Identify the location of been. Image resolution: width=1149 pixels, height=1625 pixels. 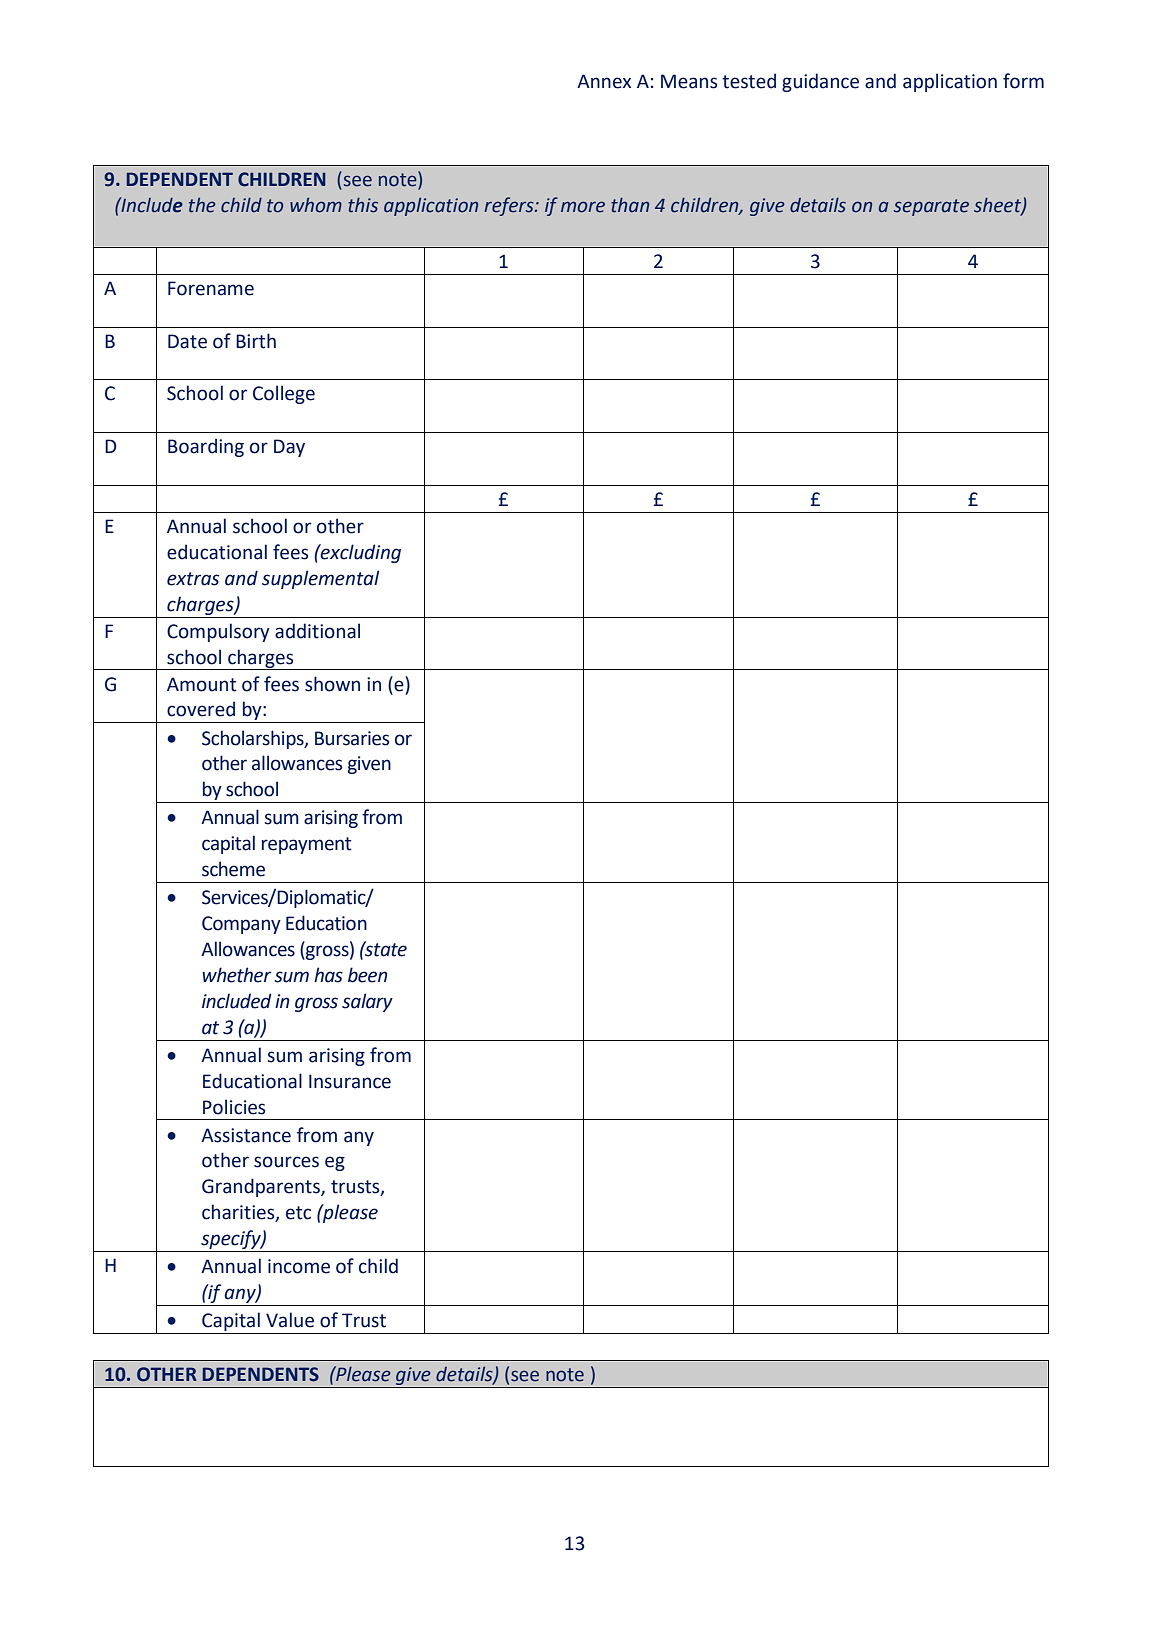
(368, 975).
